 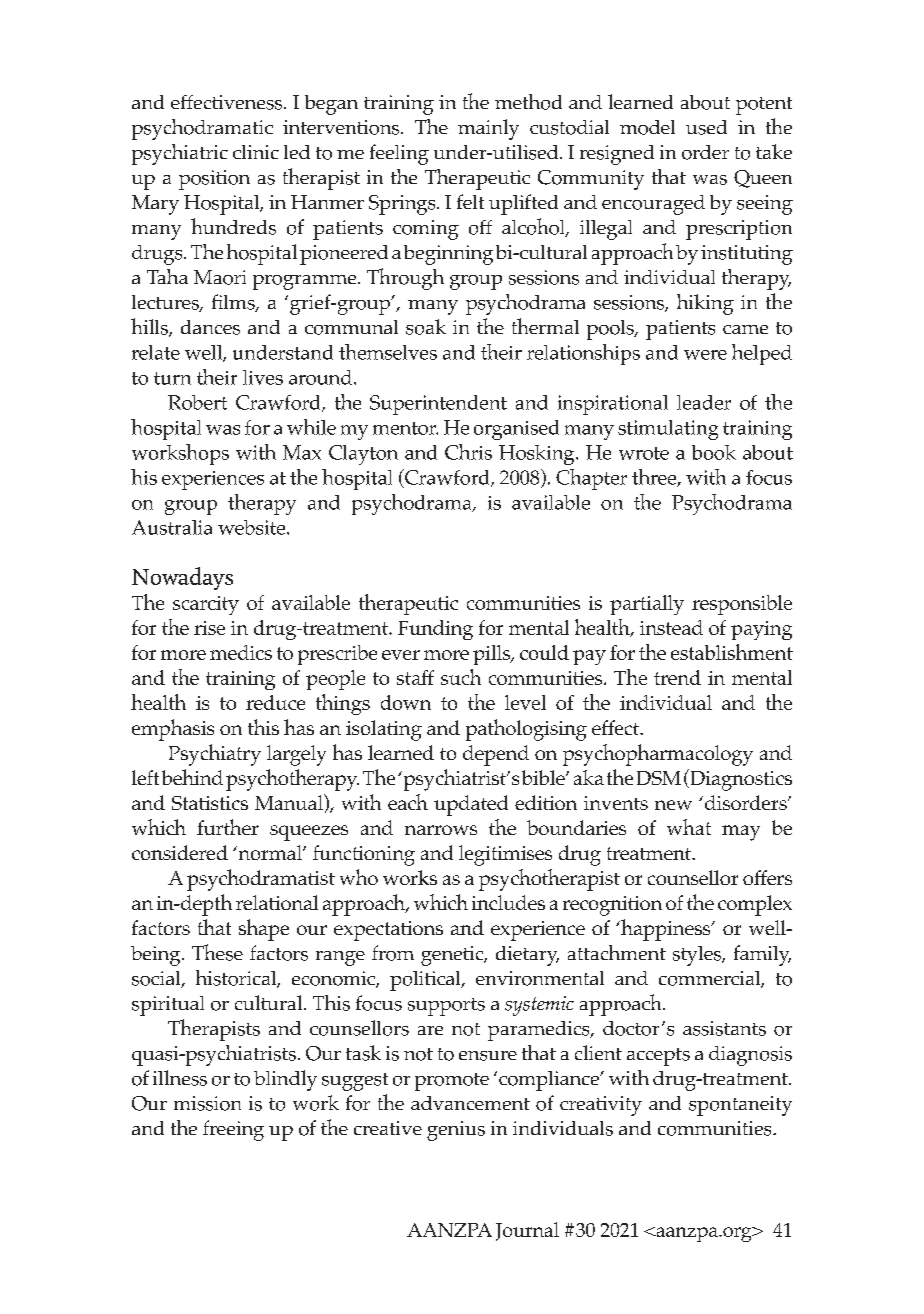 I want to click on rise, so click(x=209, y=628).
